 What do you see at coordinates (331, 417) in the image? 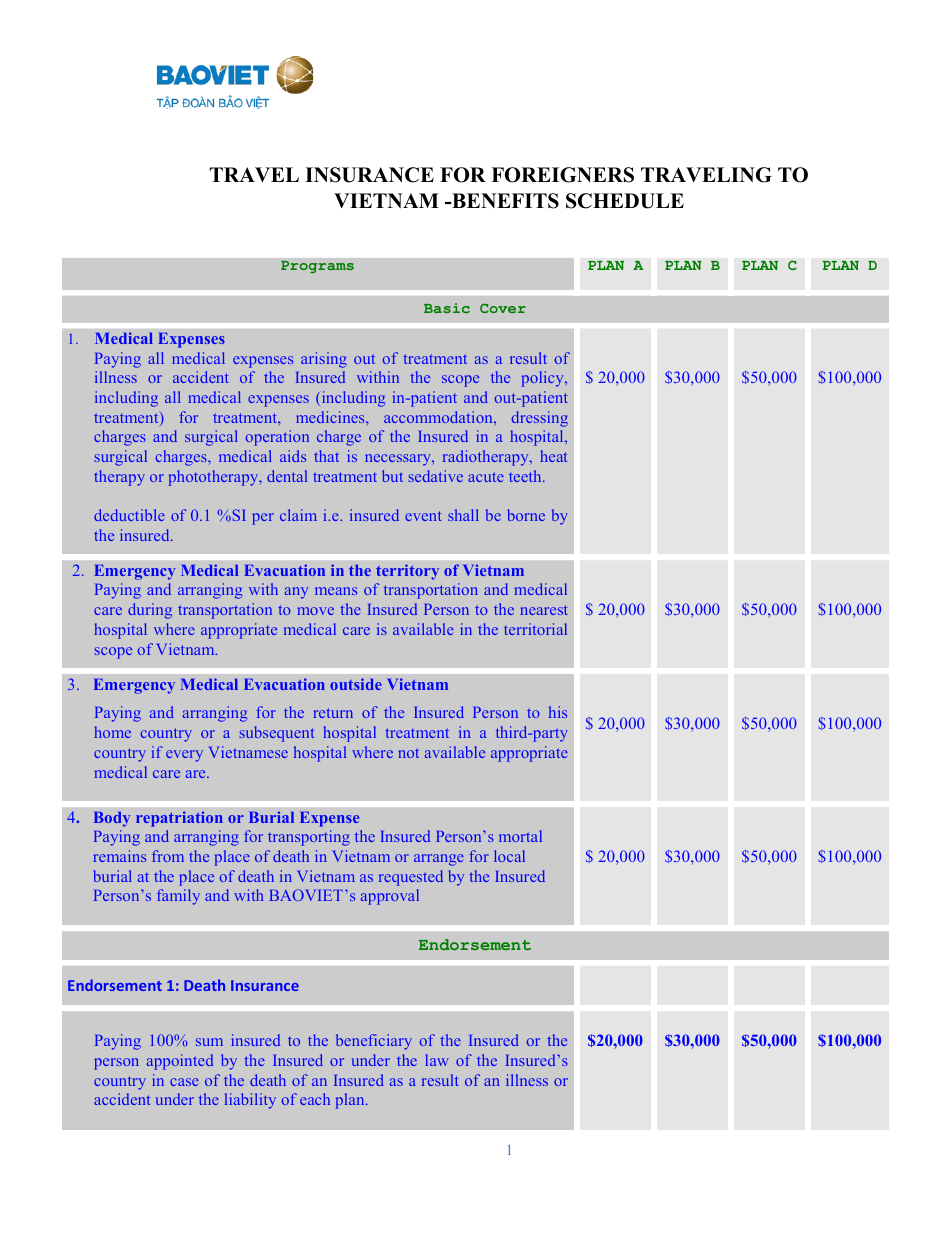
I see `medicines` at bounding box center [331, 417].
